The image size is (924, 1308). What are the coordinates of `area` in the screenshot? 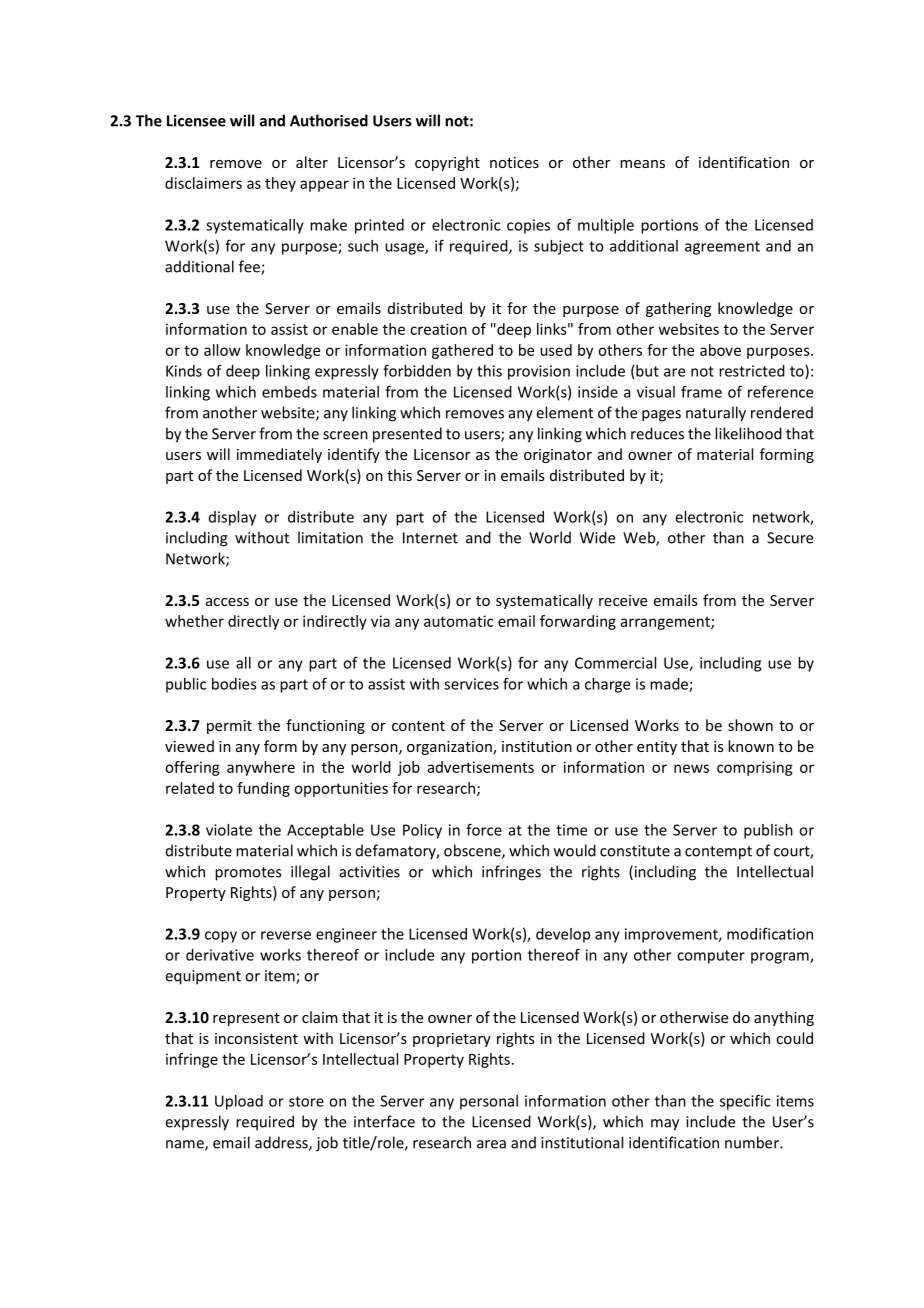 It's located at (491, 1144).
